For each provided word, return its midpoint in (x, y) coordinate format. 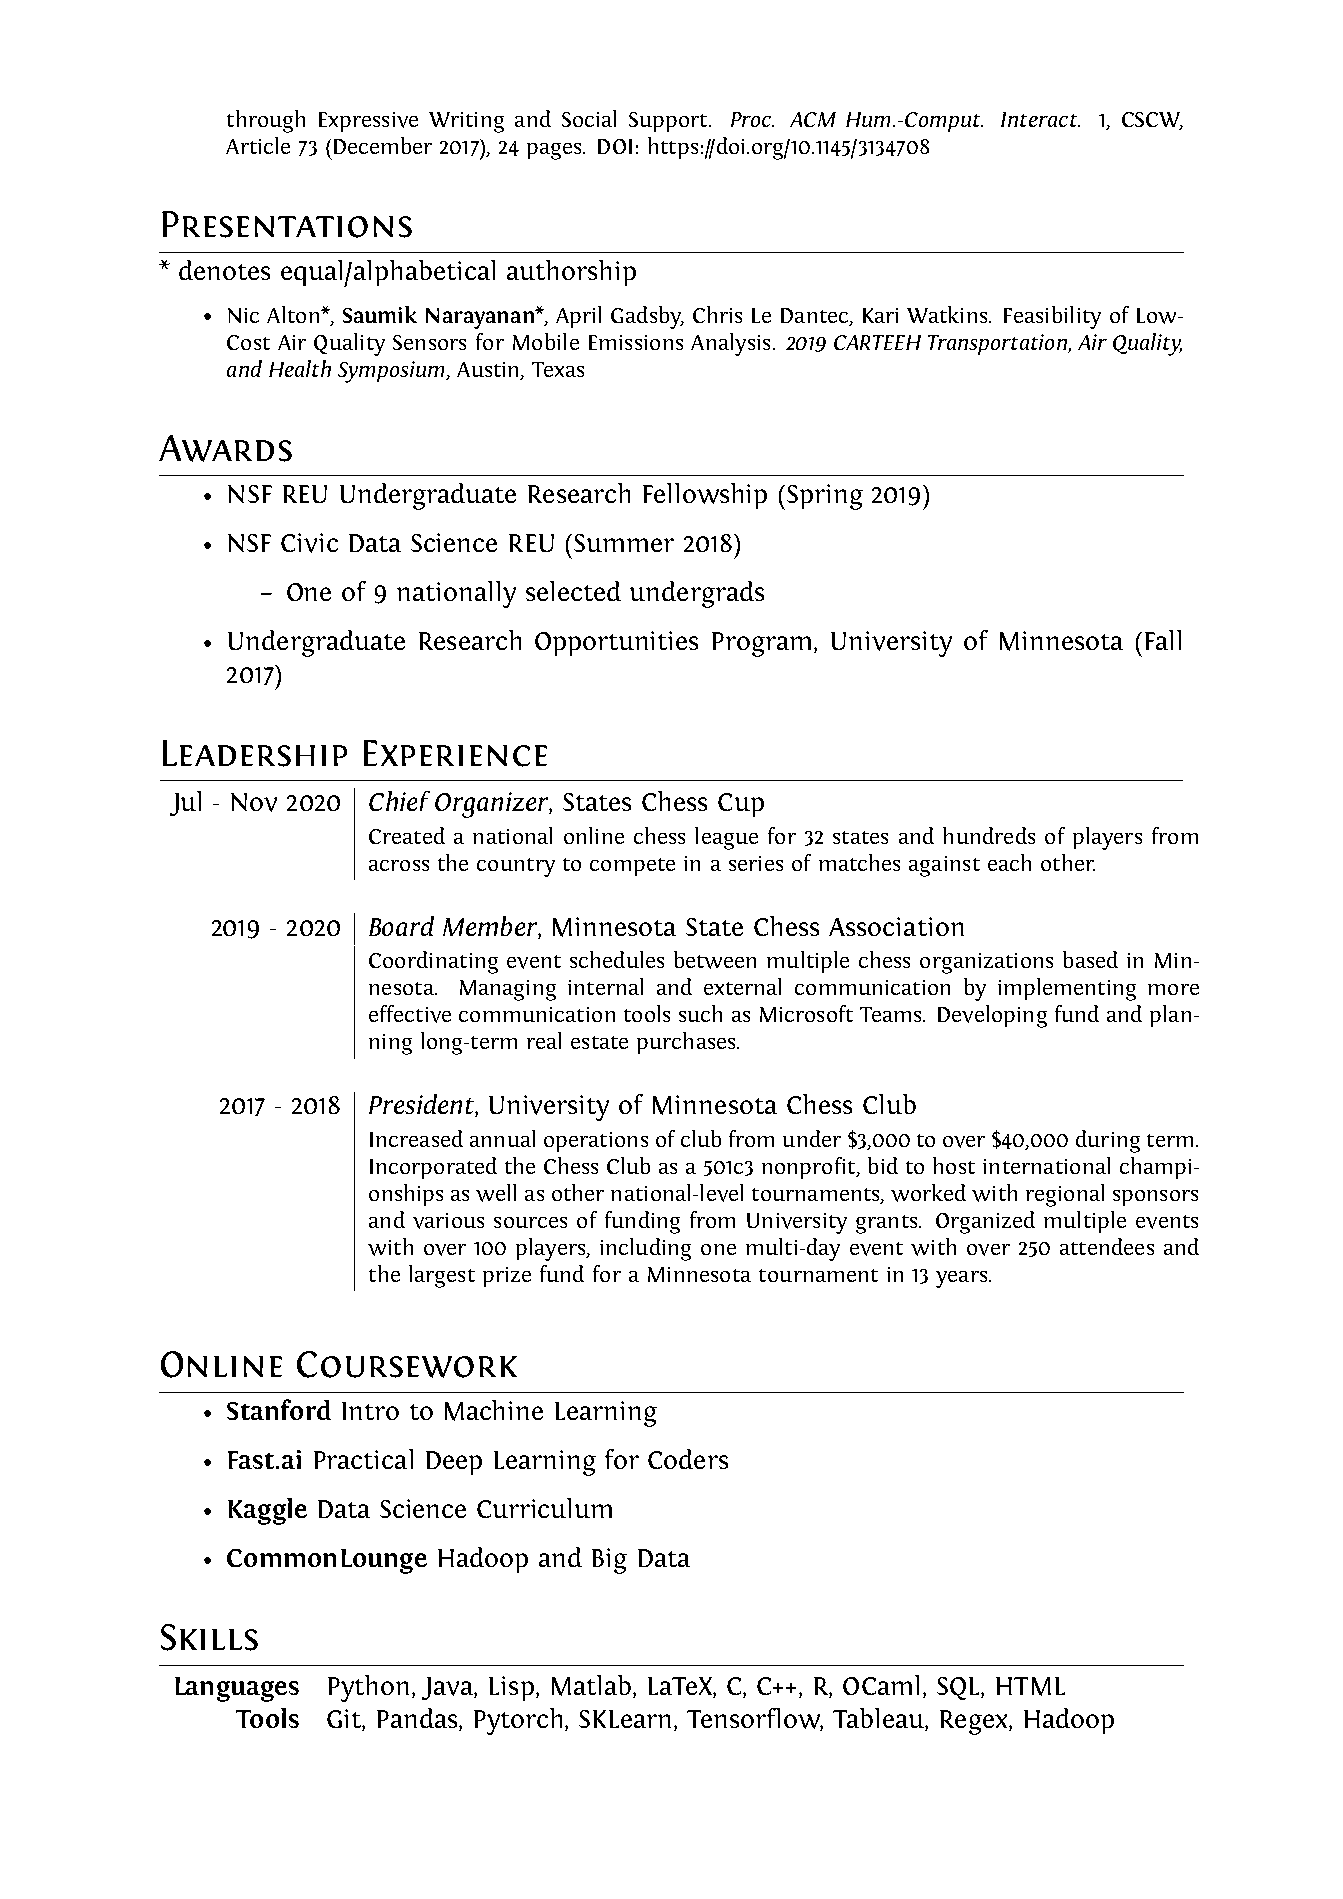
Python (368, 1688)
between (715, 960)
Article (258, 145)
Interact (1040, 119)
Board (401, 926)
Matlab (593, 1686)
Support (669, 122)
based (1090, 959)
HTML (1030, 1686)
